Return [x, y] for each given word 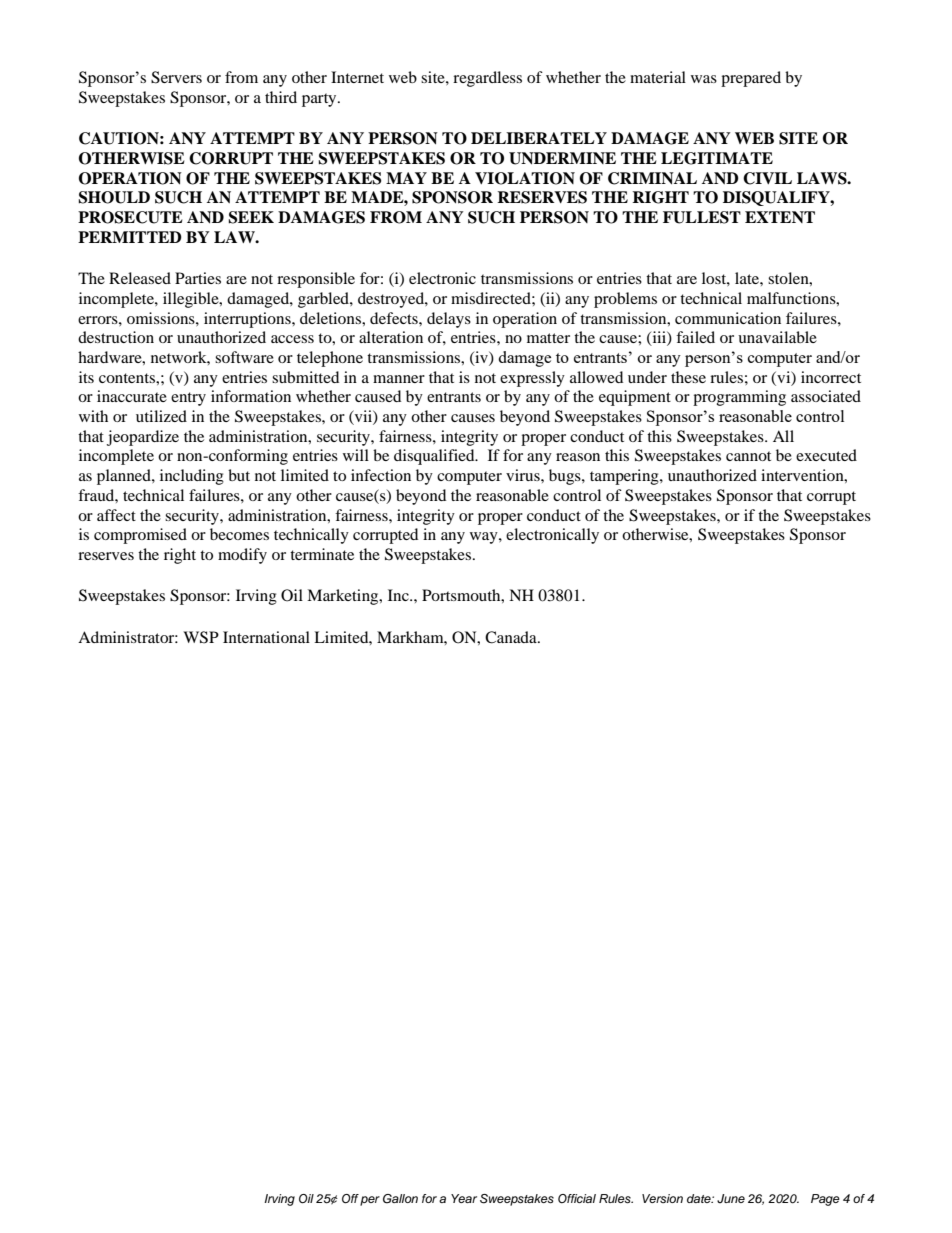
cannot [748, 456]
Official [577, 1199]
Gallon [400, 1199]
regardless [487, 79]
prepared [751, 79]
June [731, 1198]
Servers [176, 77]
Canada [512, 637]
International [266, 637]
